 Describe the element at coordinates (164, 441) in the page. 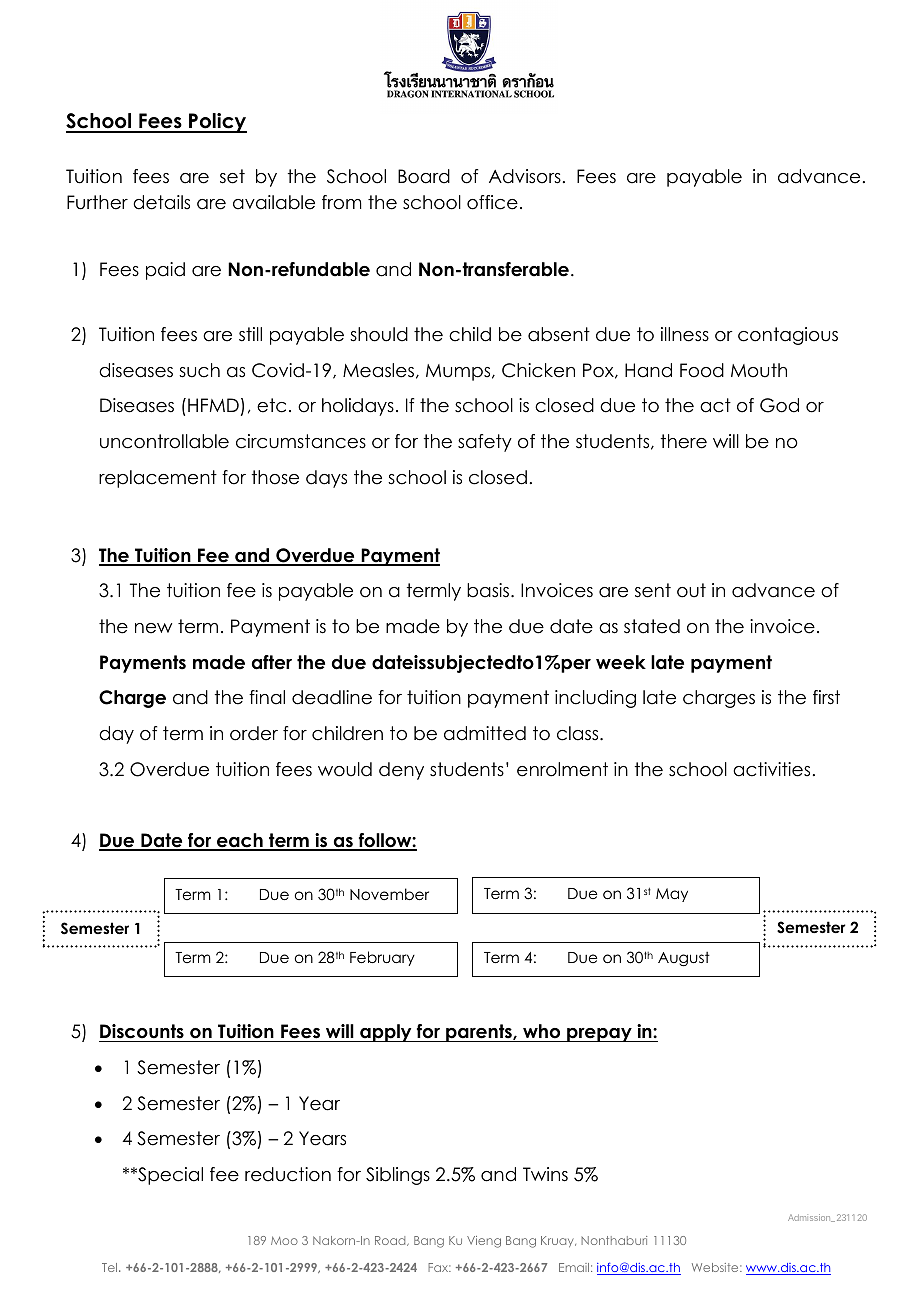

I see `uncontrollable` at that location.
